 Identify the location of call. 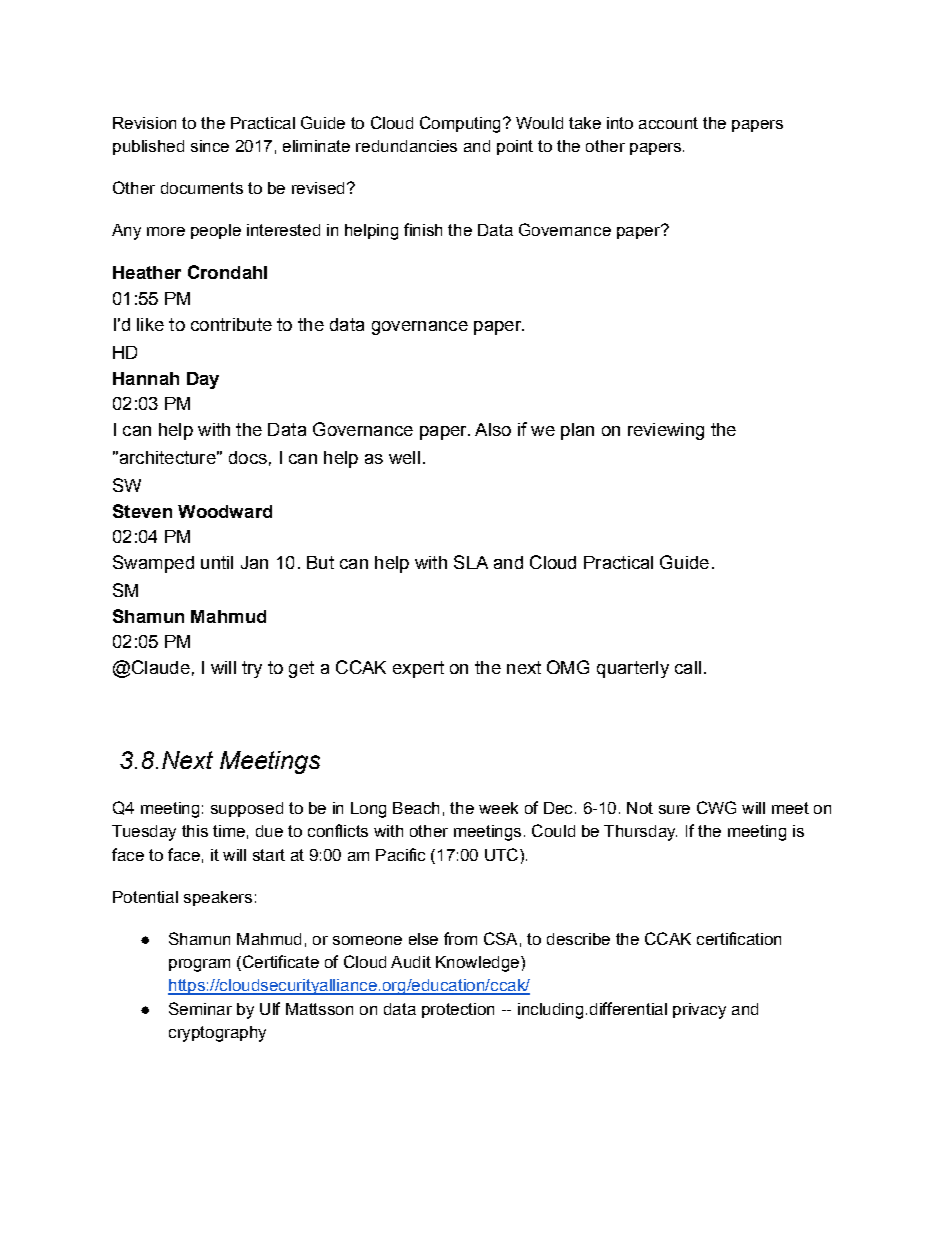
(688, 667).
